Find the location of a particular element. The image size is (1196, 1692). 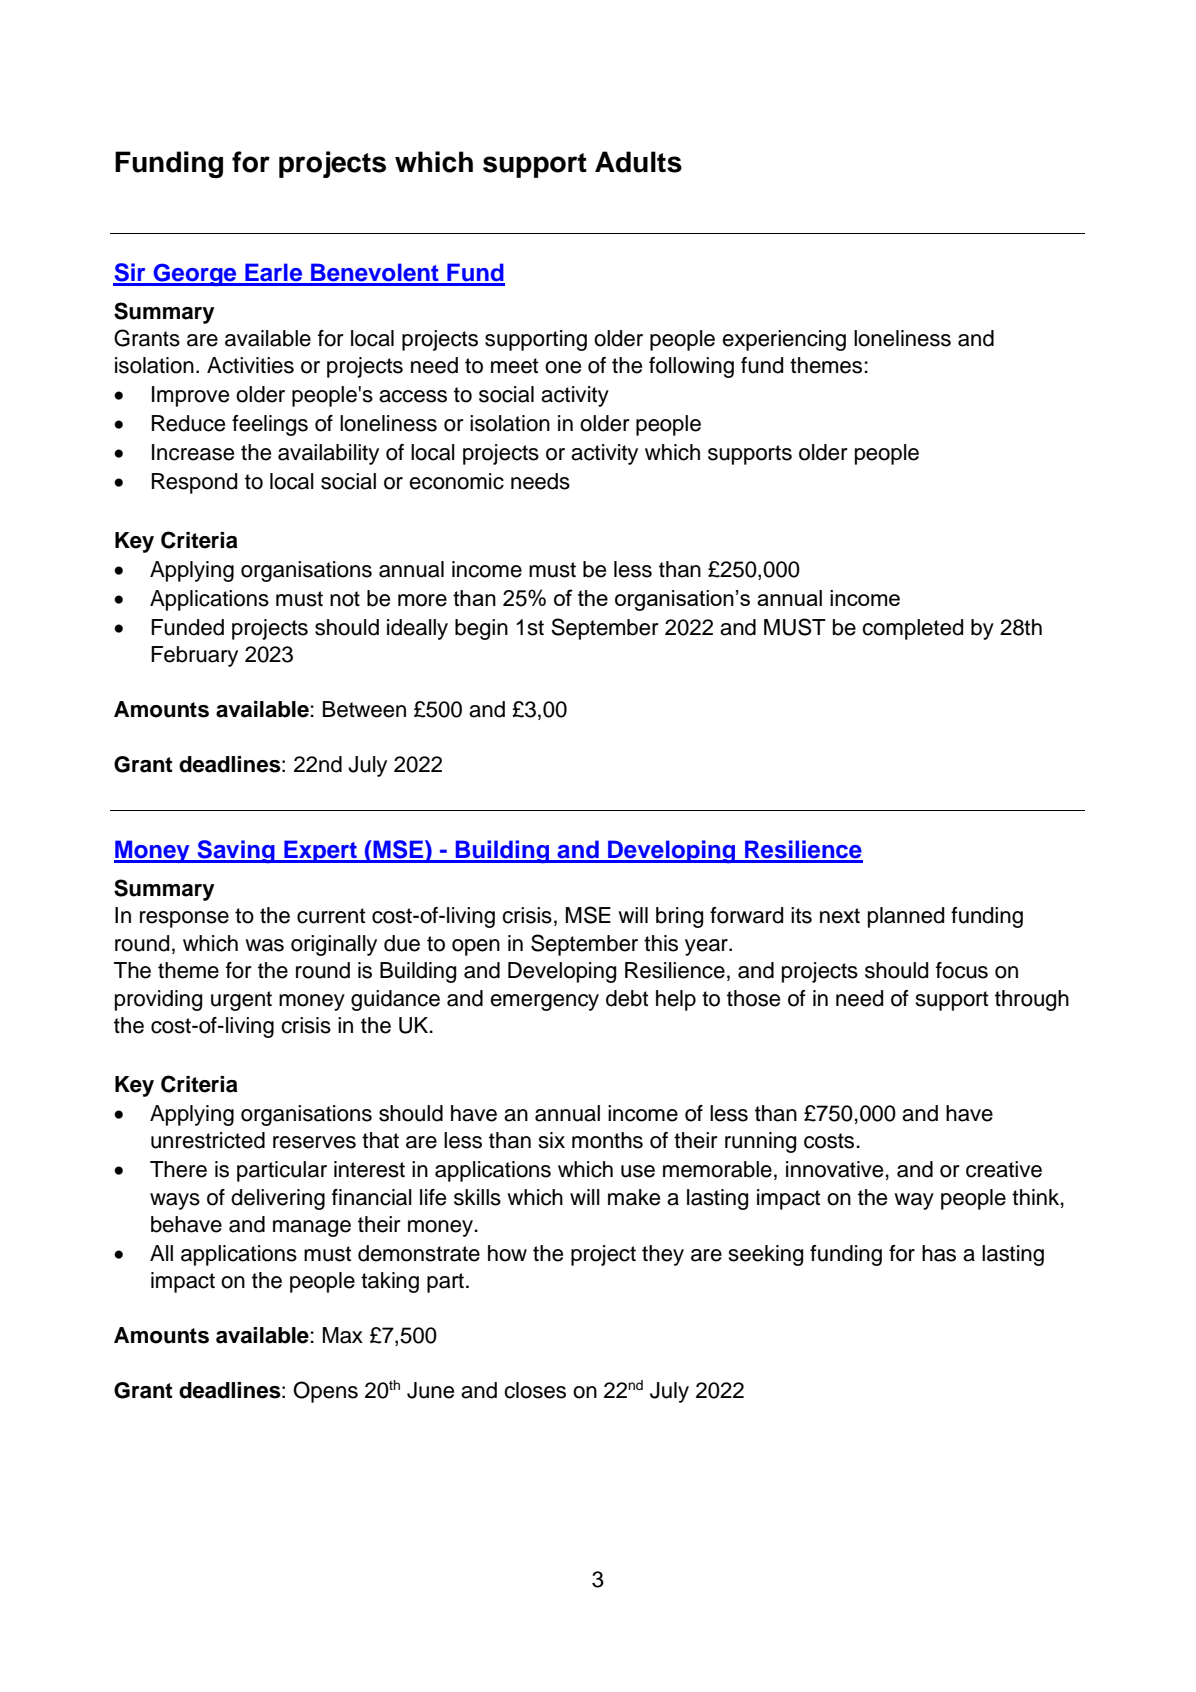

Adults is located at coordinates (638, 162).
